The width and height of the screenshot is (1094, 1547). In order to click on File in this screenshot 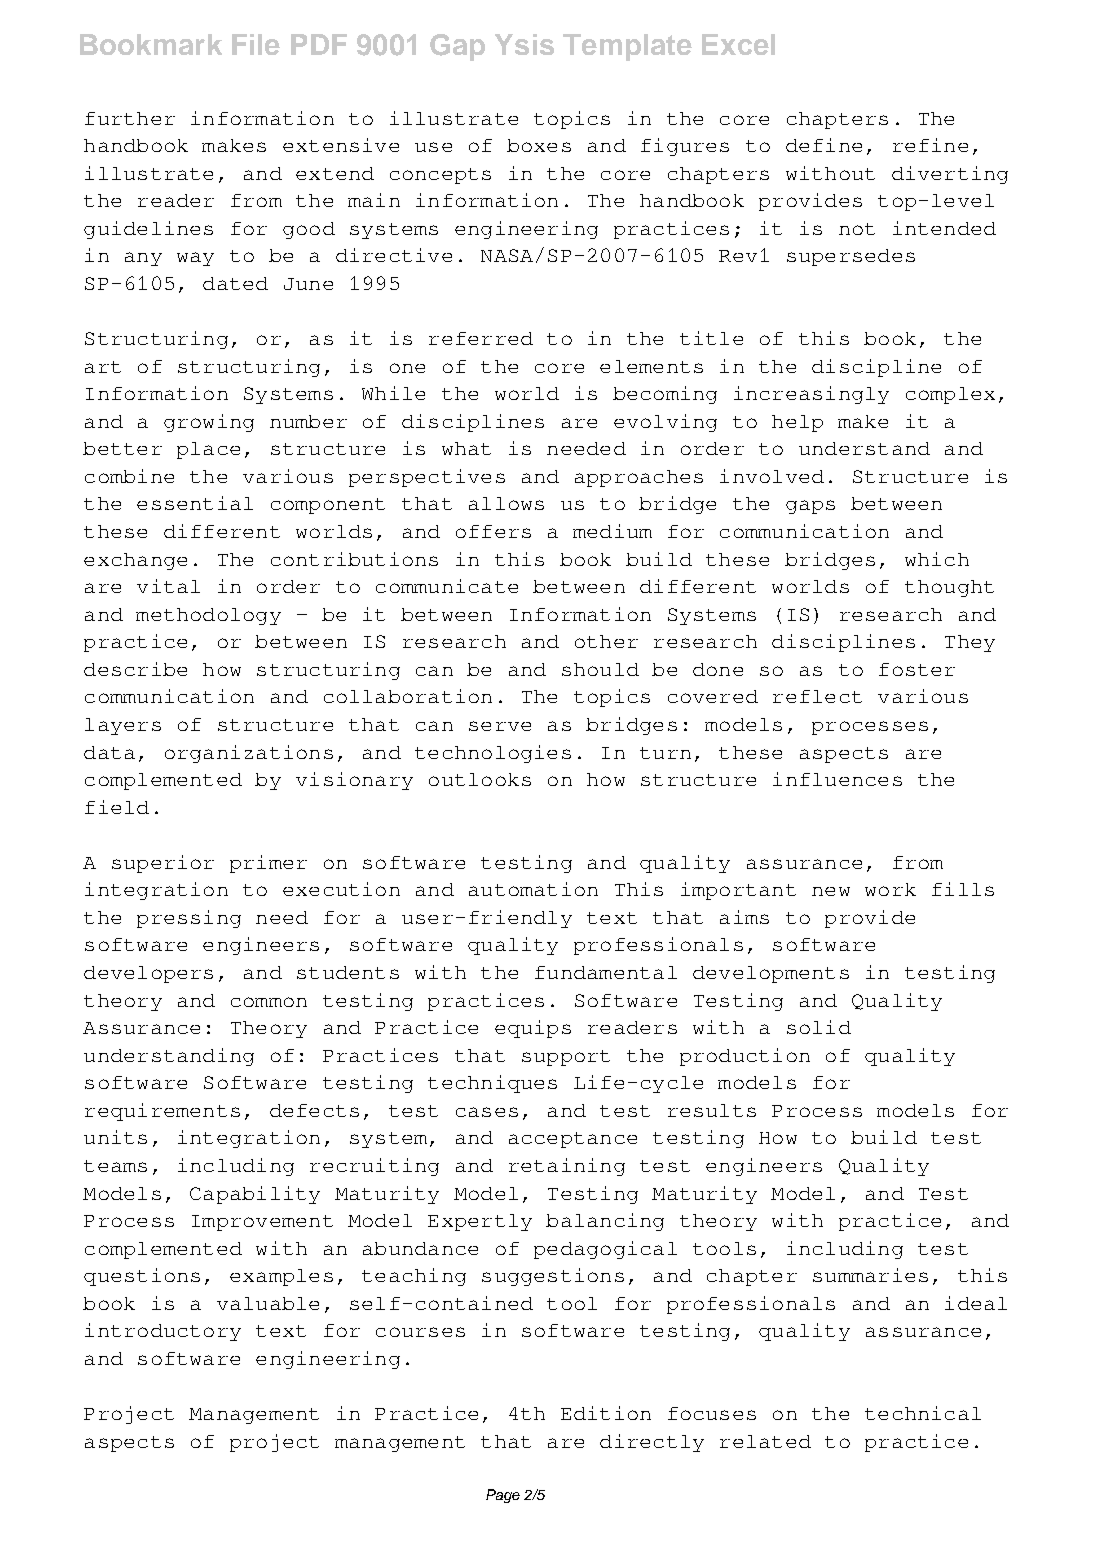, I will do `click(256, 44)`.
